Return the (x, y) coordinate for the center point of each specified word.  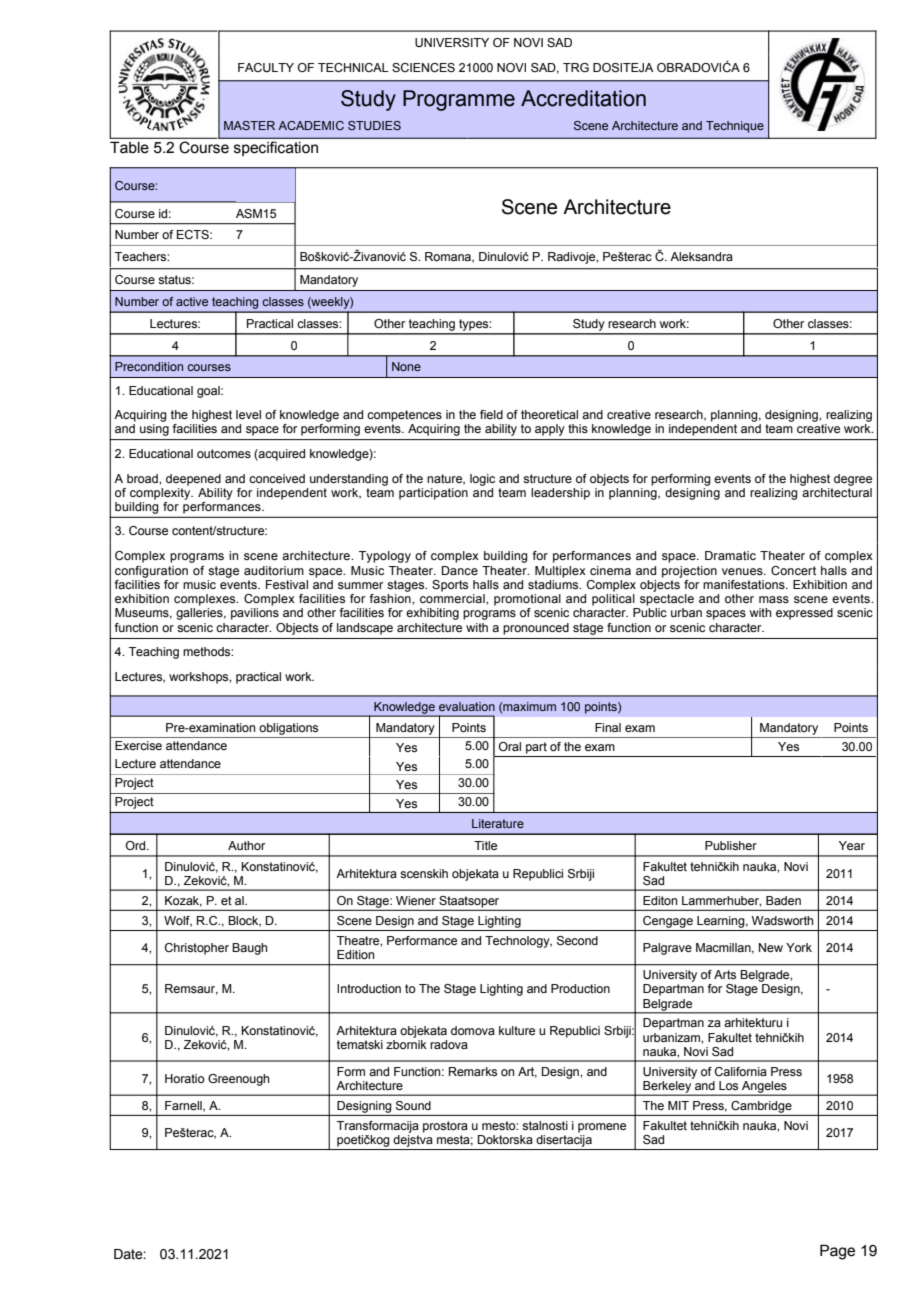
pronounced (536, 629)
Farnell (184, 1106)
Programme (459, 100)
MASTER (249, 125)
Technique (735, 127)
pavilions (255, 614)
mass (774, 599)
